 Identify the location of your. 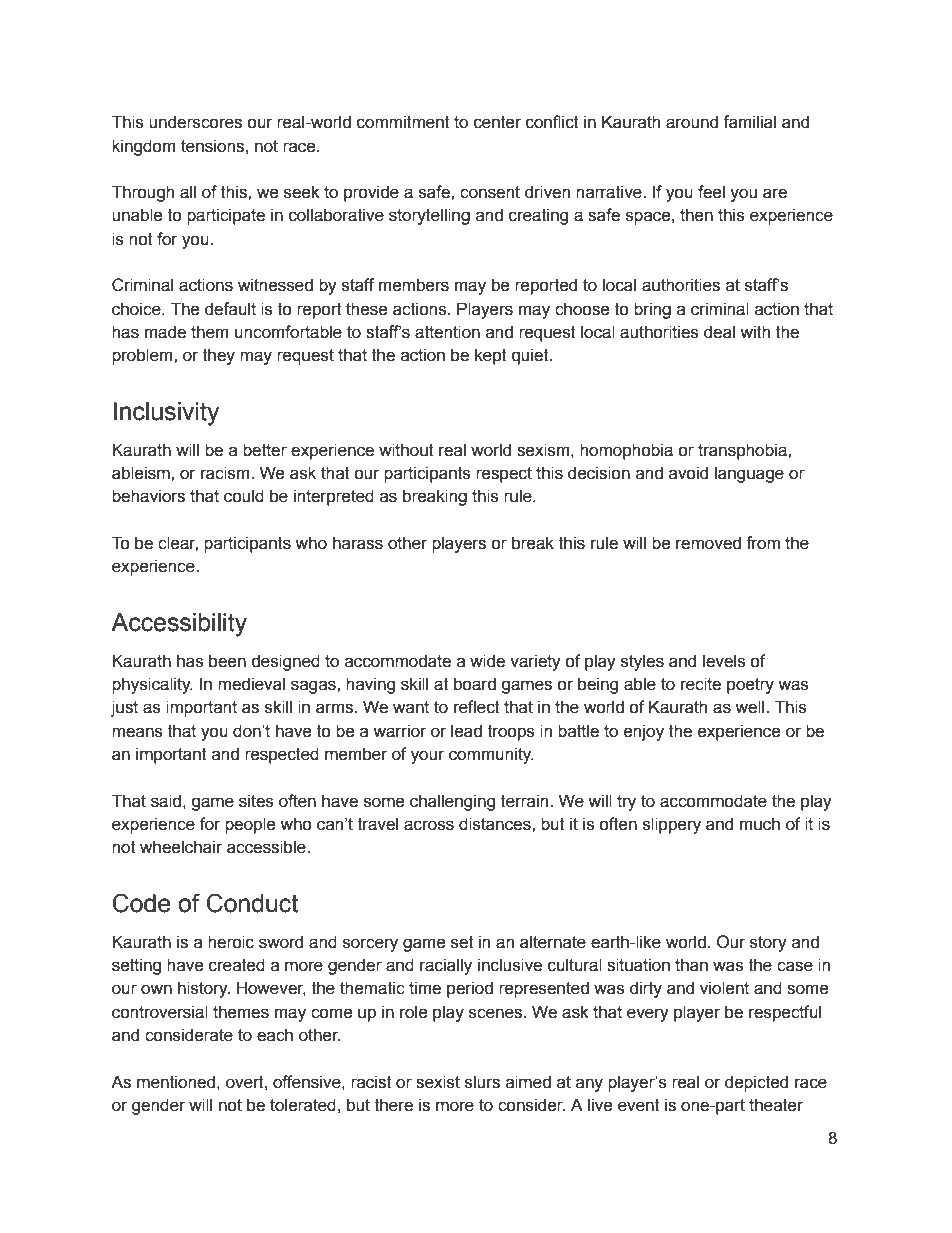
(427, 757).
